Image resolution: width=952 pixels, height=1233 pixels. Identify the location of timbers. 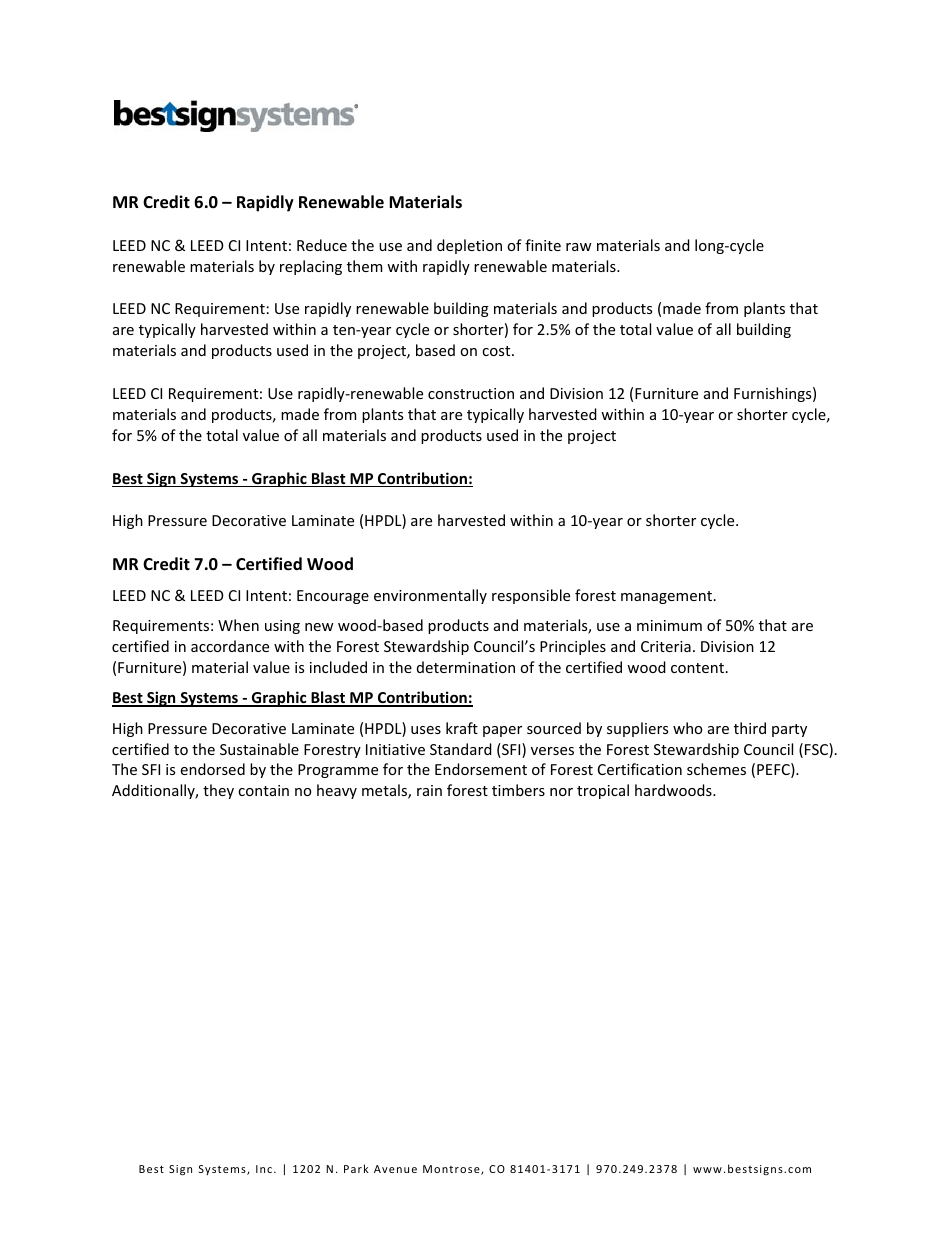
(518, 790).
